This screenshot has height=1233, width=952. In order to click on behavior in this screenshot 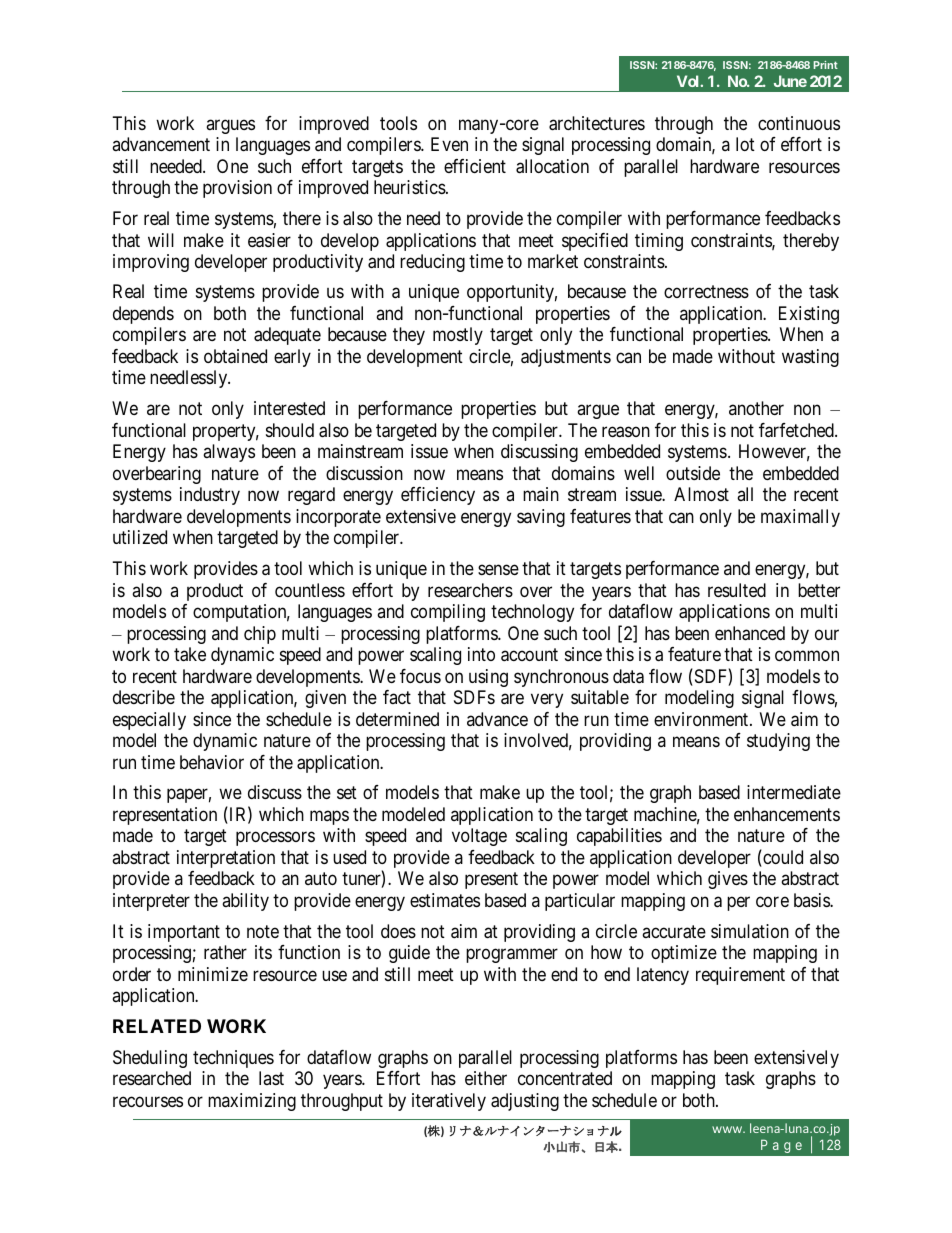, I will do `click(212, 762)`.
